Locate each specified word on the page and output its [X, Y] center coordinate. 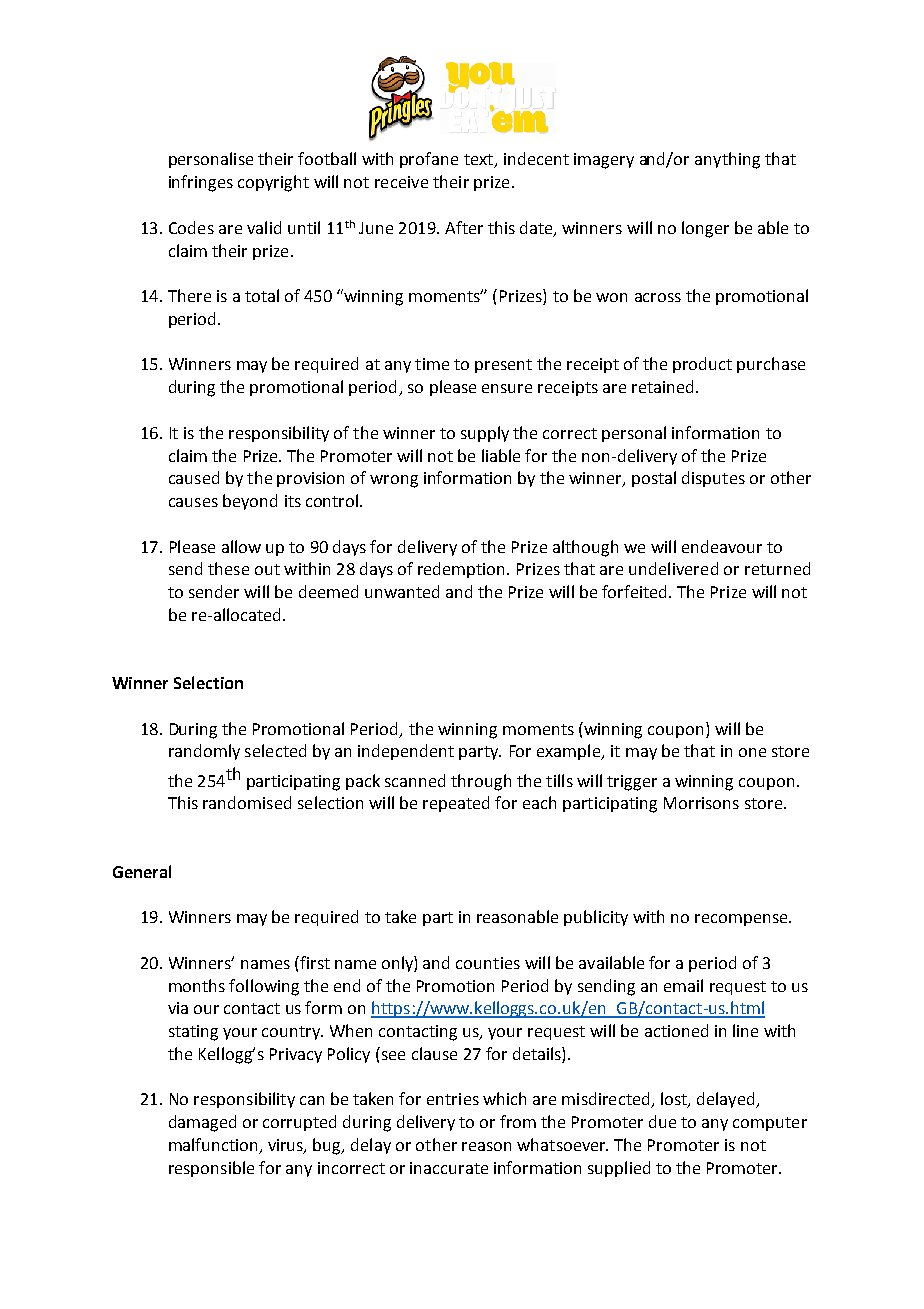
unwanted [402, 591]
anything [727, 160]
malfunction [214, 1146]
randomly [204, 752]
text [479, 161]
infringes [201, 183]
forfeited [636, 591]
